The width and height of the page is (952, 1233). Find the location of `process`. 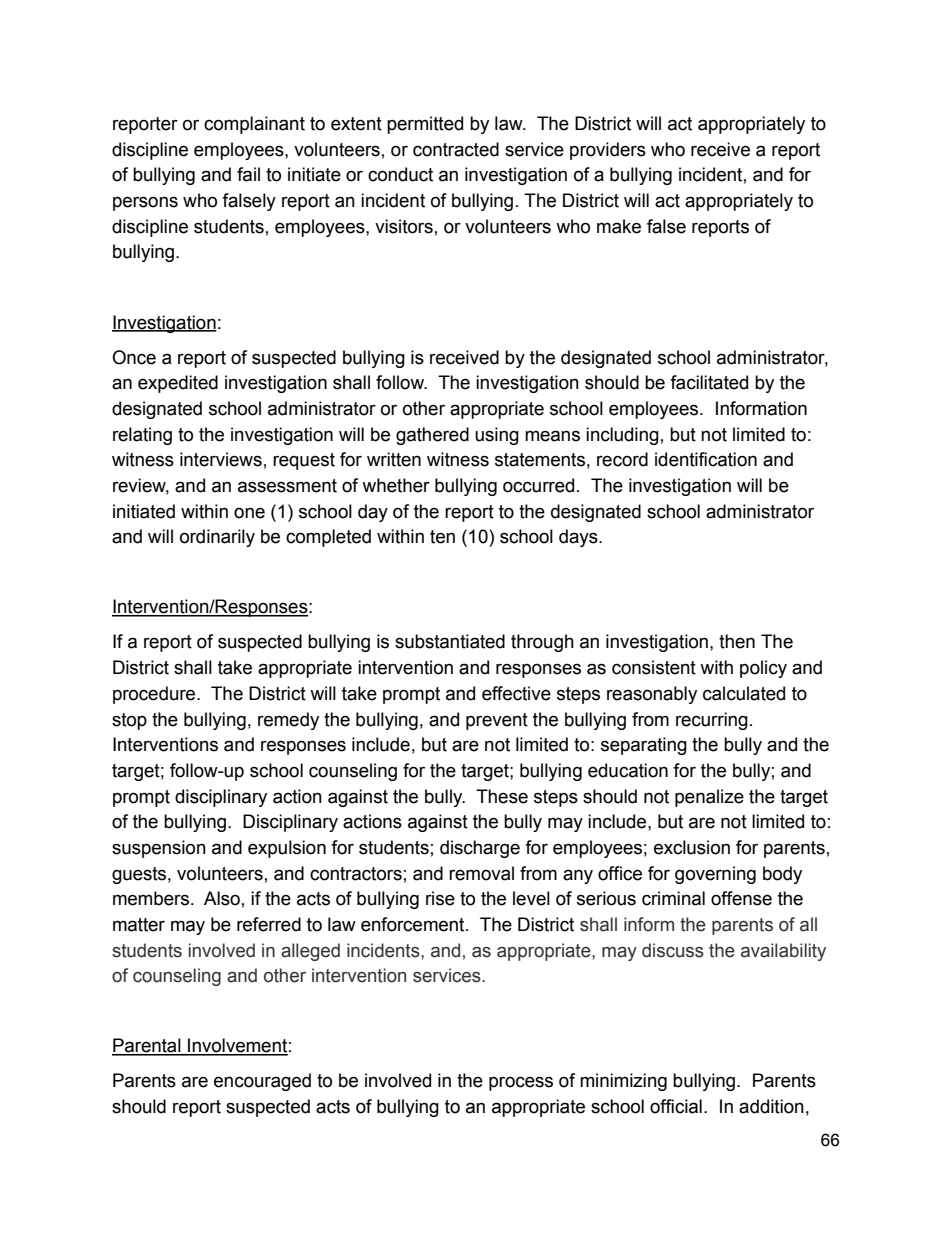

process is located at coordinates (521, 1083).
